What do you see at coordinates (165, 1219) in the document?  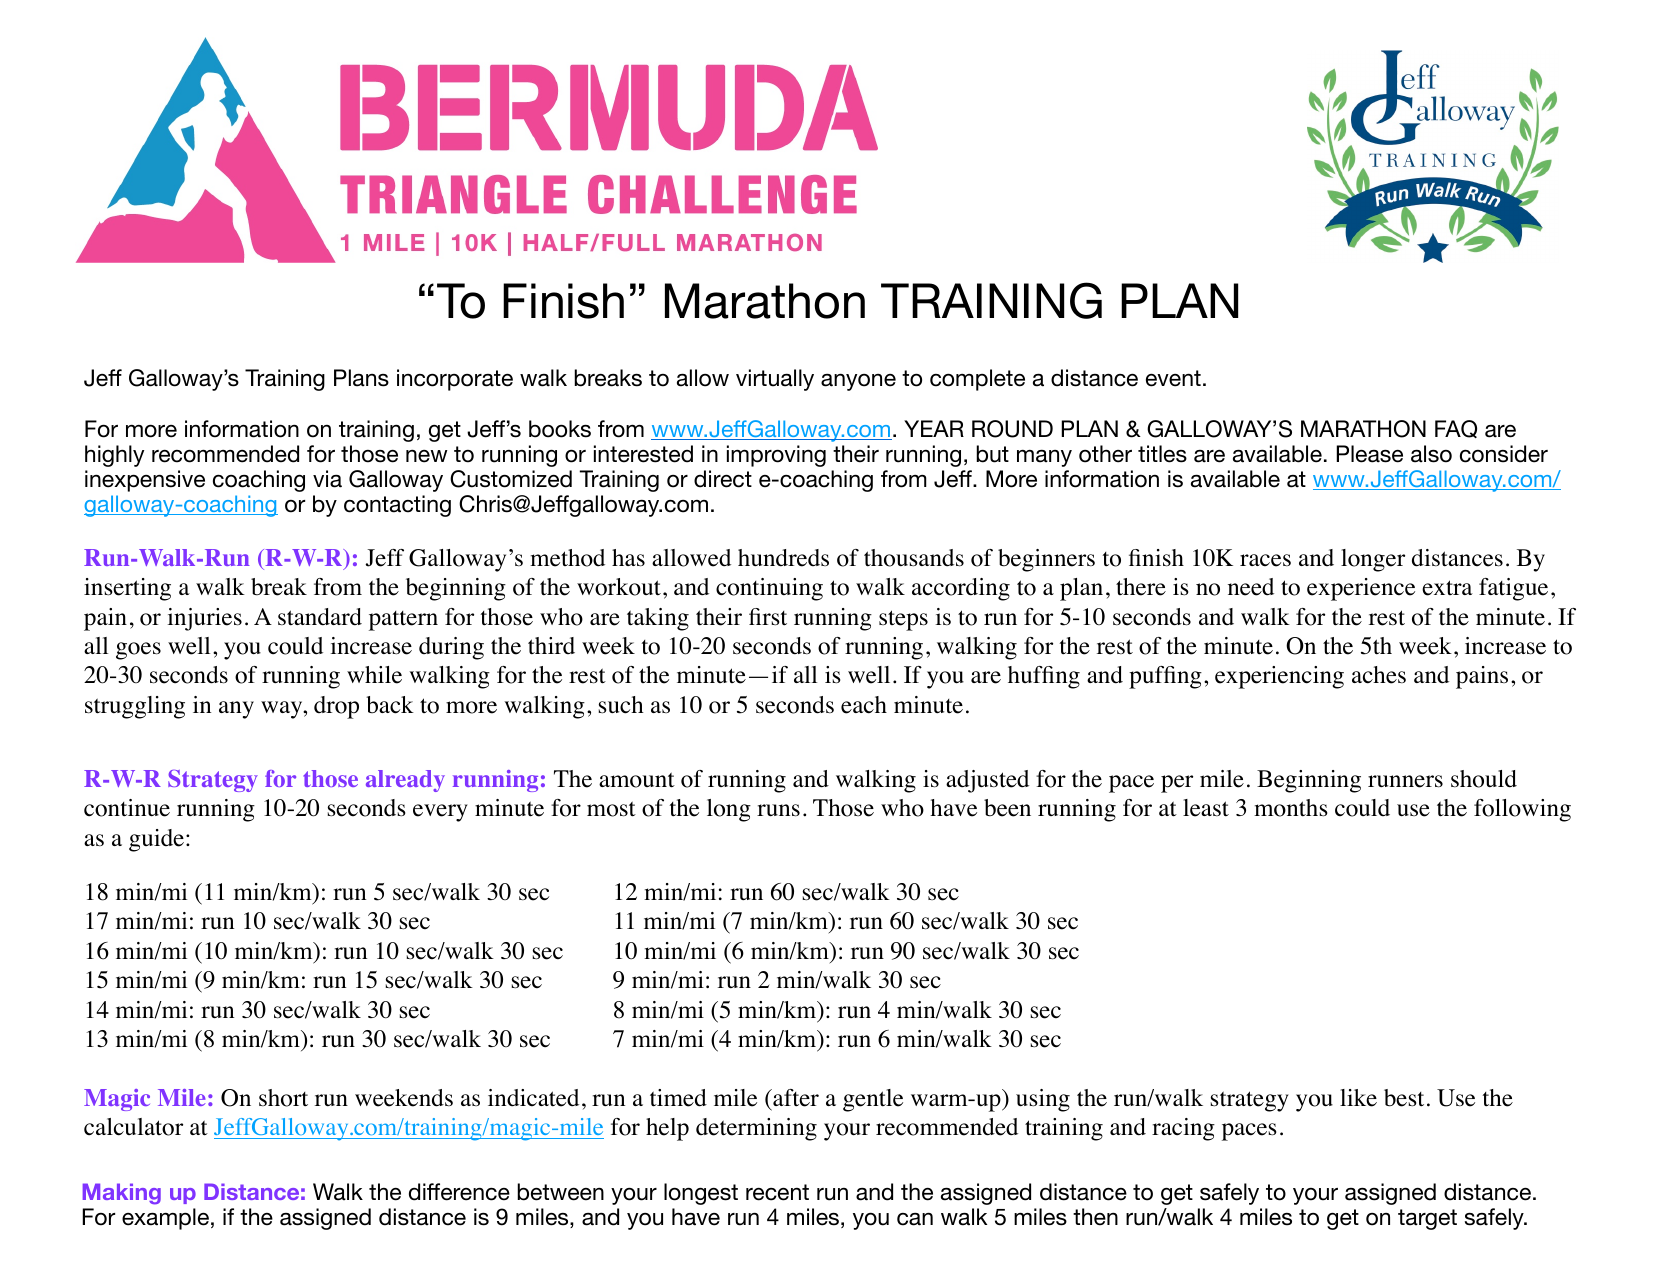 I see `example` at bounding box center [165, 1219].
